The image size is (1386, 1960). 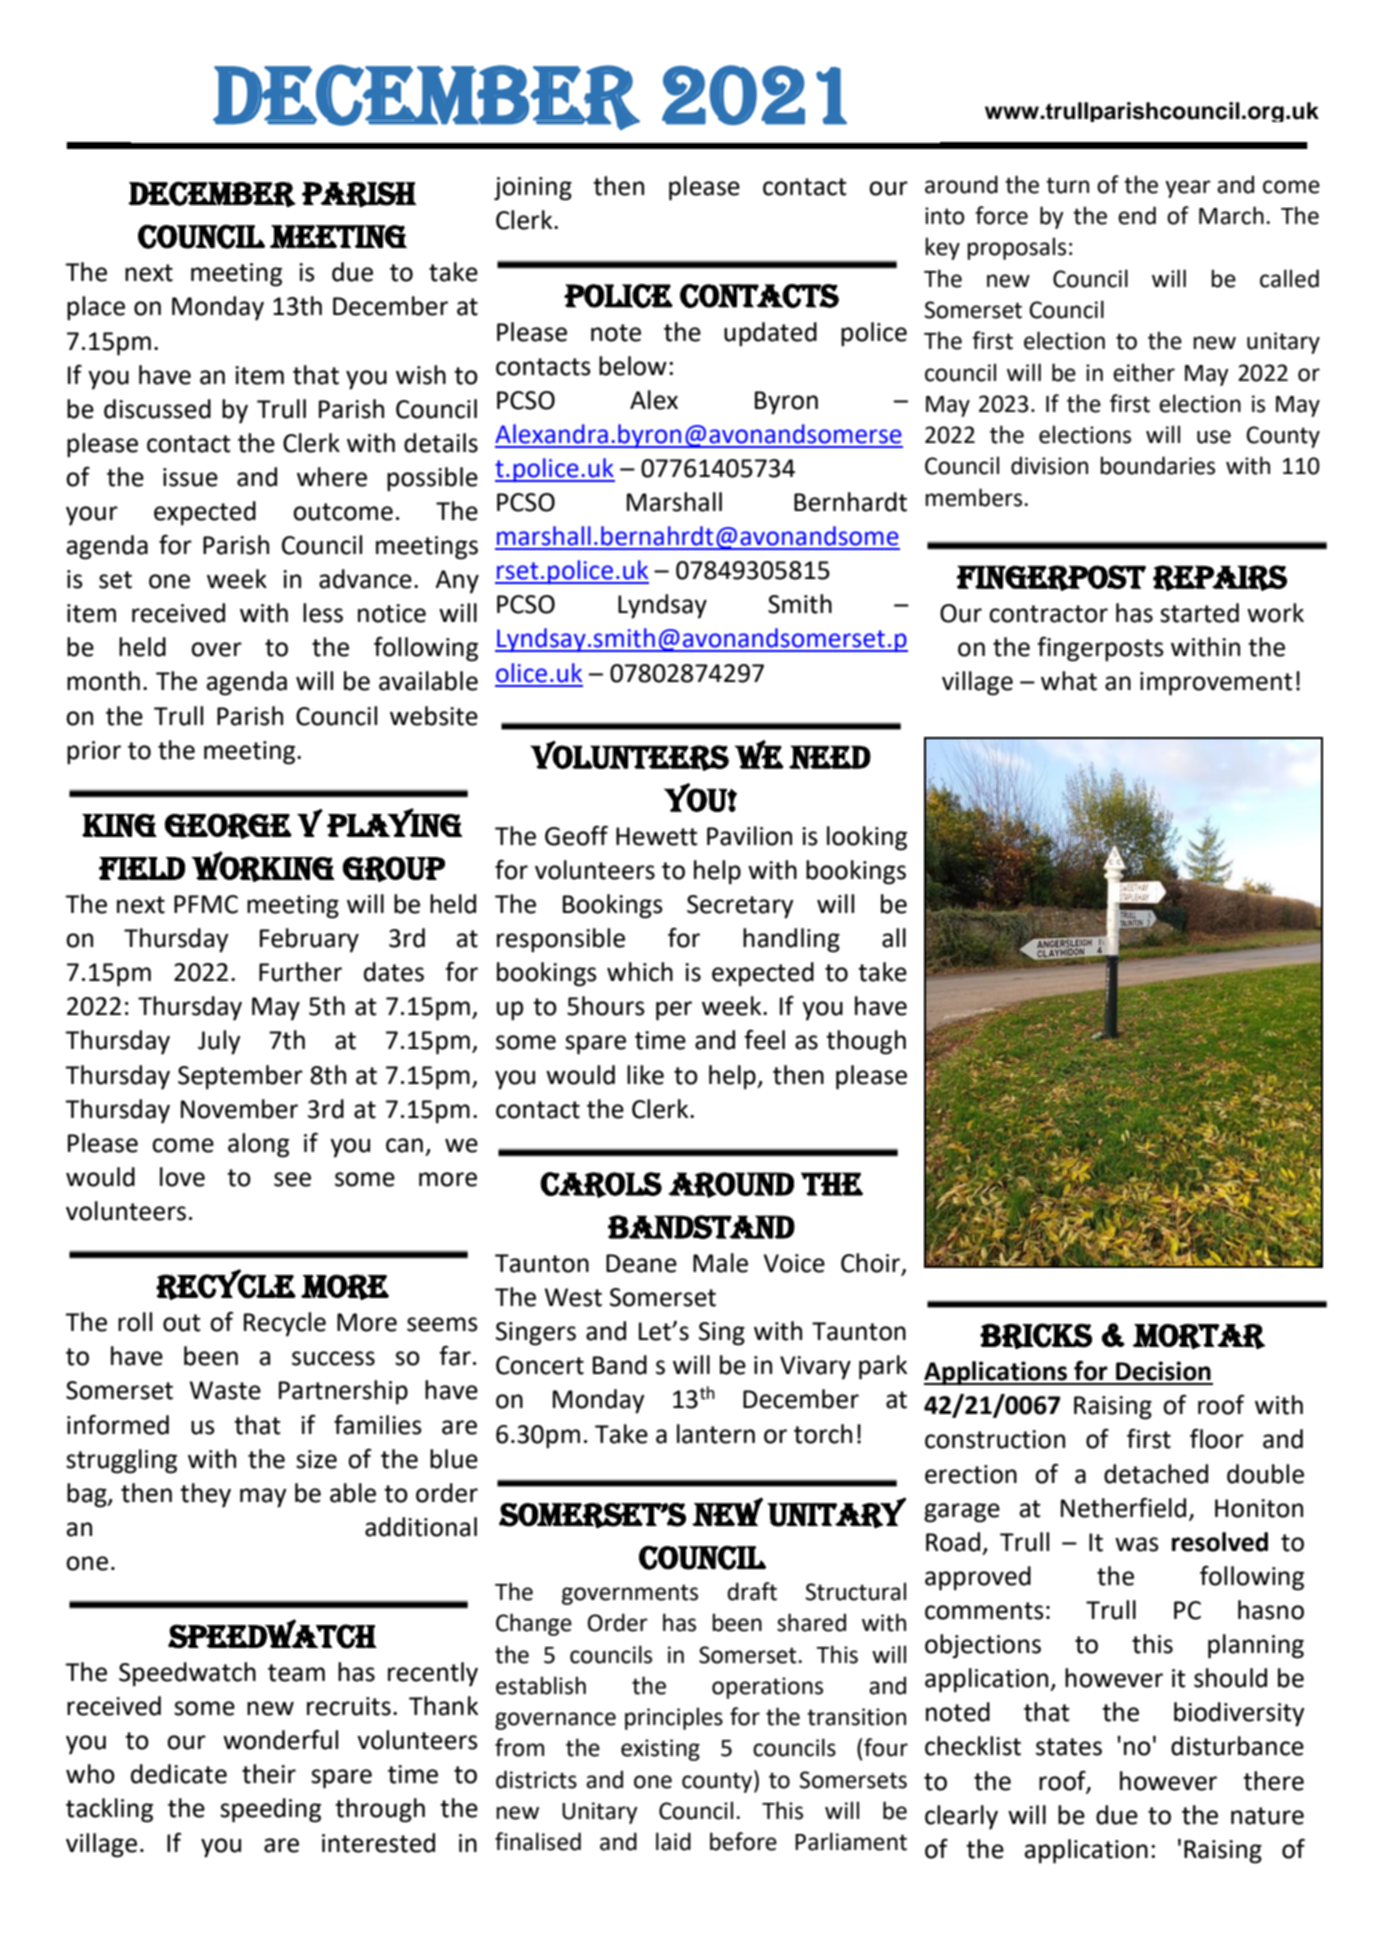 I want to click on speeding, so click(x=270, y=1810).
